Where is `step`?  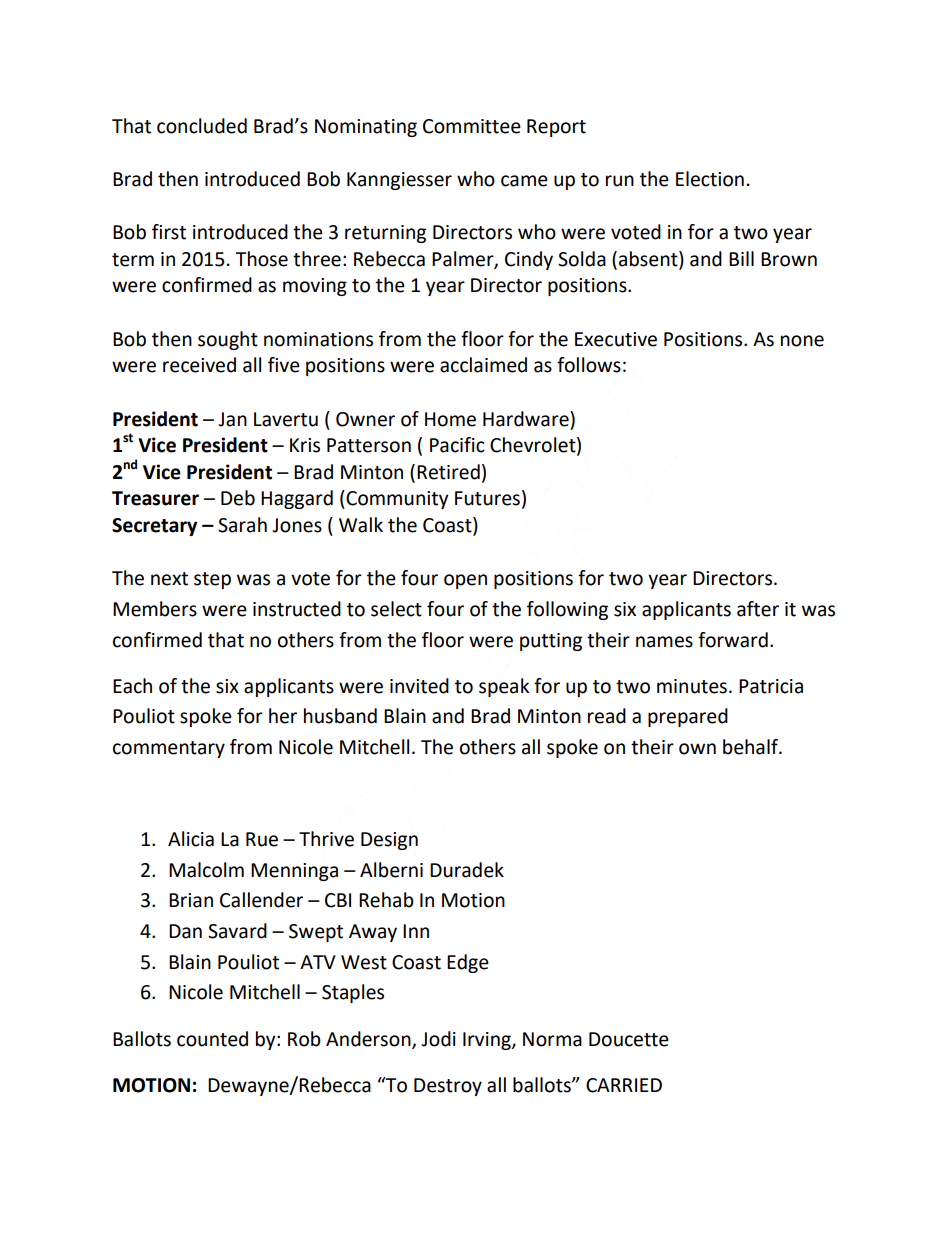 step is located at coordinates (212, 580).
